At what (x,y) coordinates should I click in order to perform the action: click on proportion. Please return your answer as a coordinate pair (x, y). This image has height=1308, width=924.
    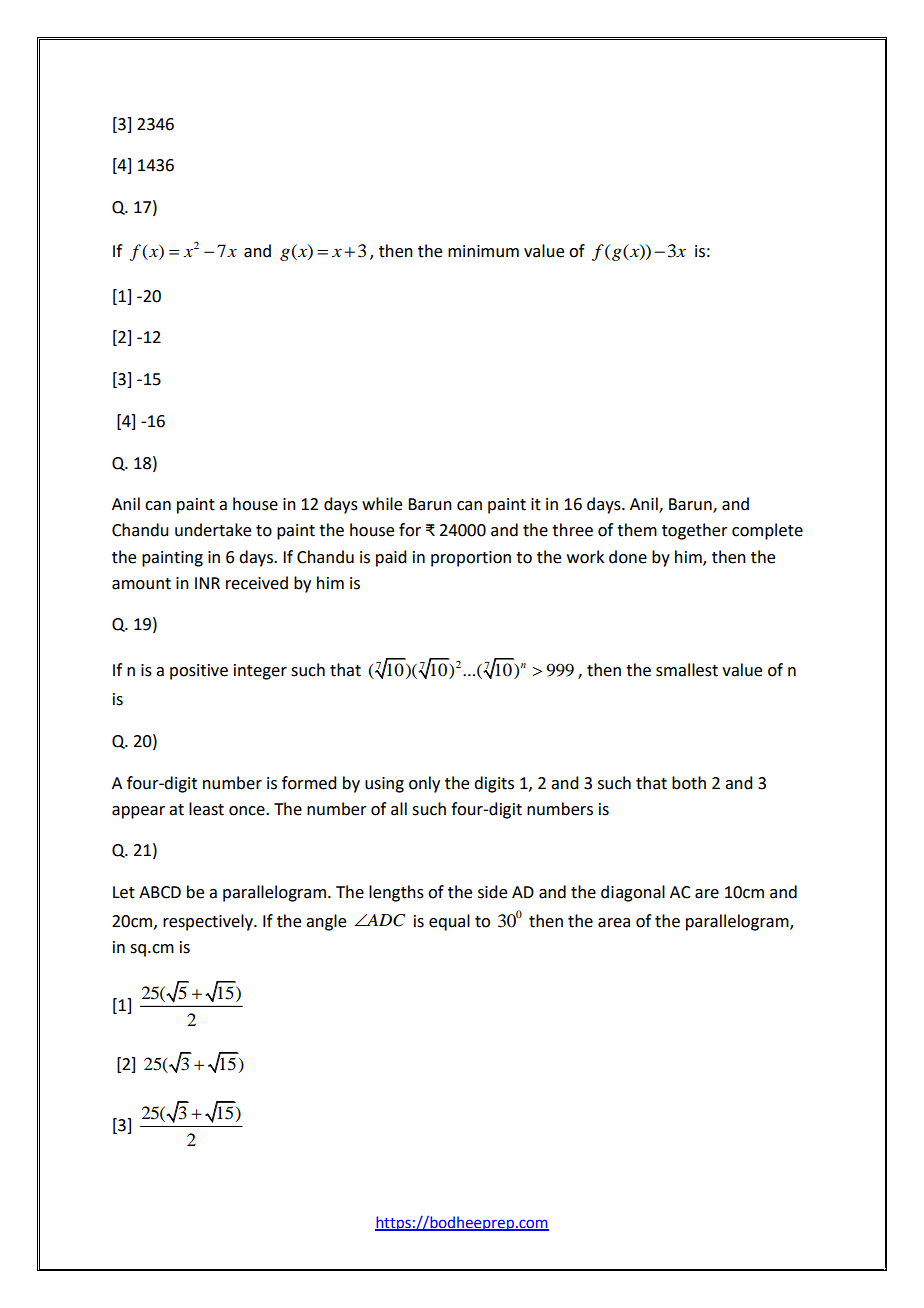
    Looking at the image, I should click on (471, 559).
